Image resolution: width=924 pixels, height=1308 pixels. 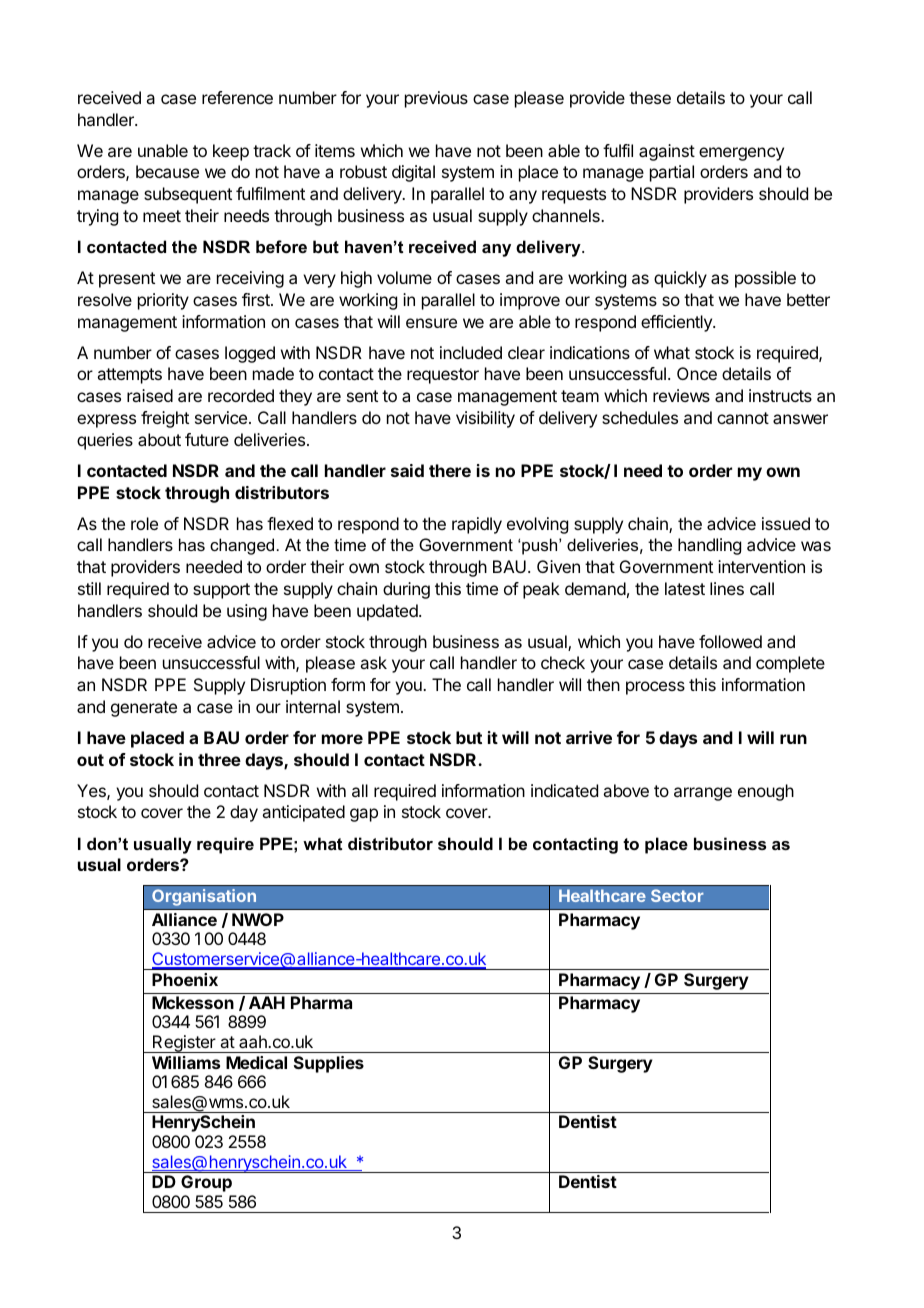 I want to click on run, so click(x=793, y=739).
